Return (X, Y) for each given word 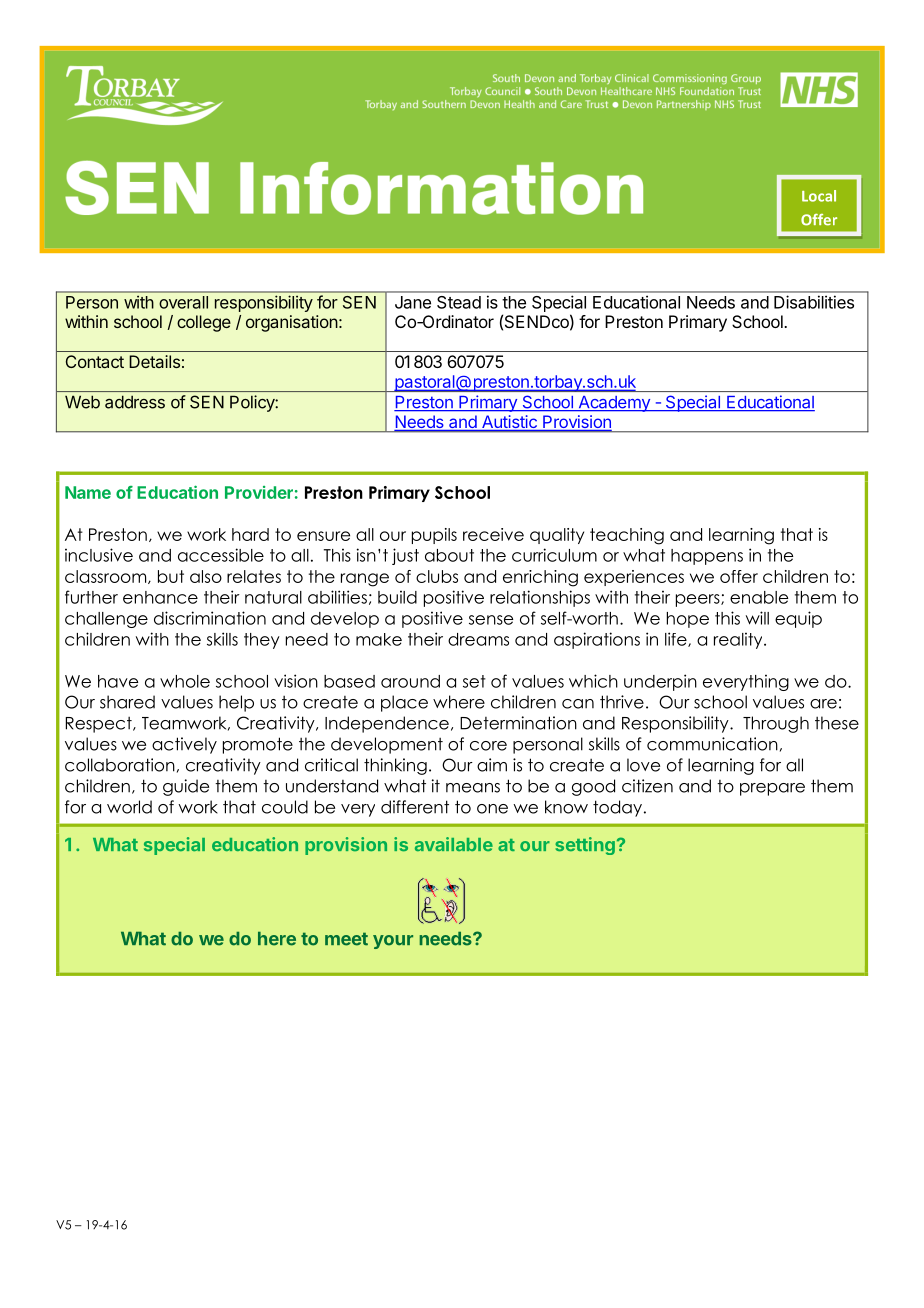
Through (776, 724)
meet (346, 939)
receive (493, 534)
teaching (627, 536)
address (135, 402)
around (410, 681)
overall (183, 302)
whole (185, 681)
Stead (459, 302)
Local (819, 196)
